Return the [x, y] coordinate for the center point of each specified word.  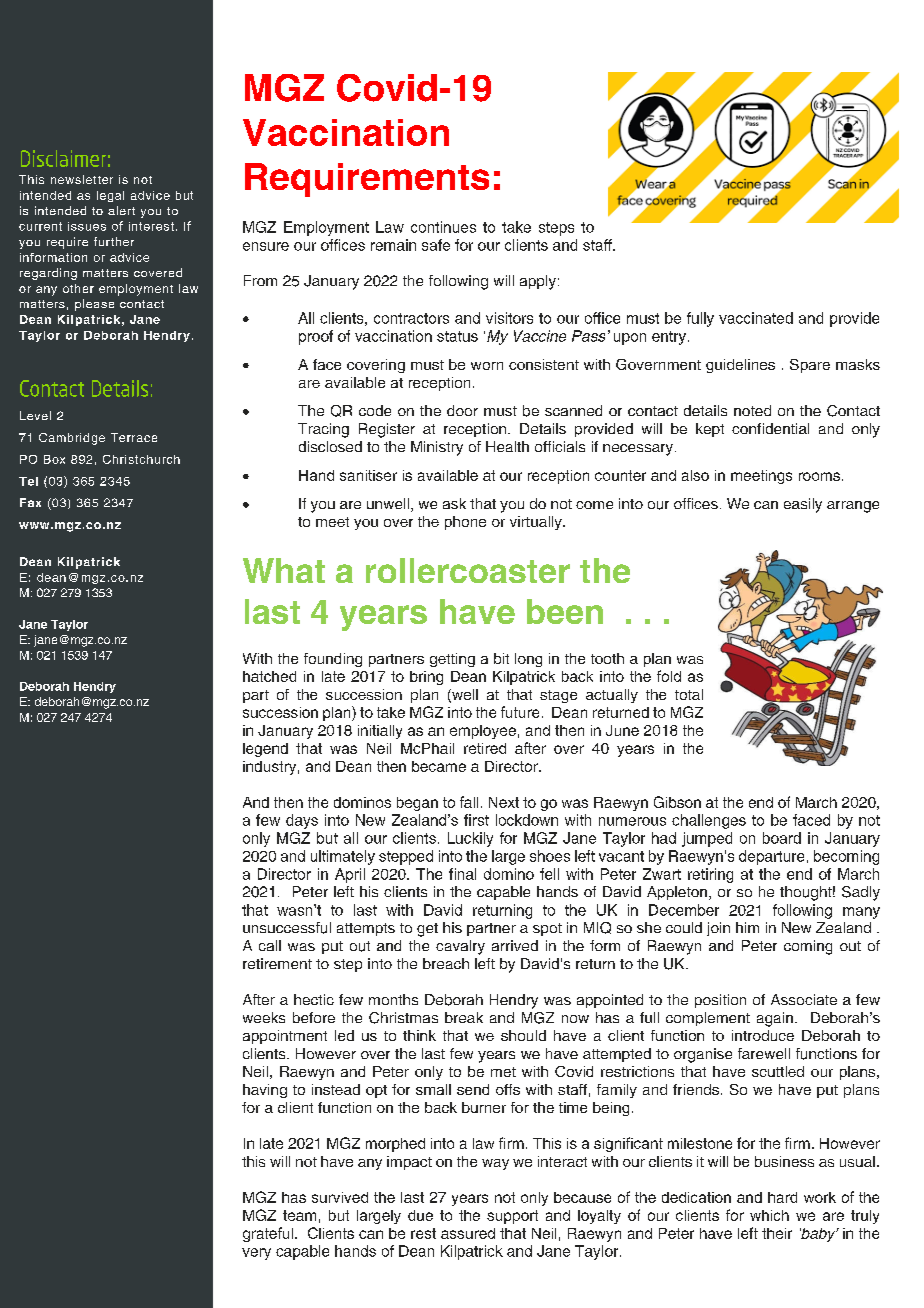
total [689, 694]
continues [443, 227]
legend [265, 750]
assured [468, 1233]
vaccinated [756, 318]
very [256, 1254]
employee [483, 732]
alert [121, 210]
